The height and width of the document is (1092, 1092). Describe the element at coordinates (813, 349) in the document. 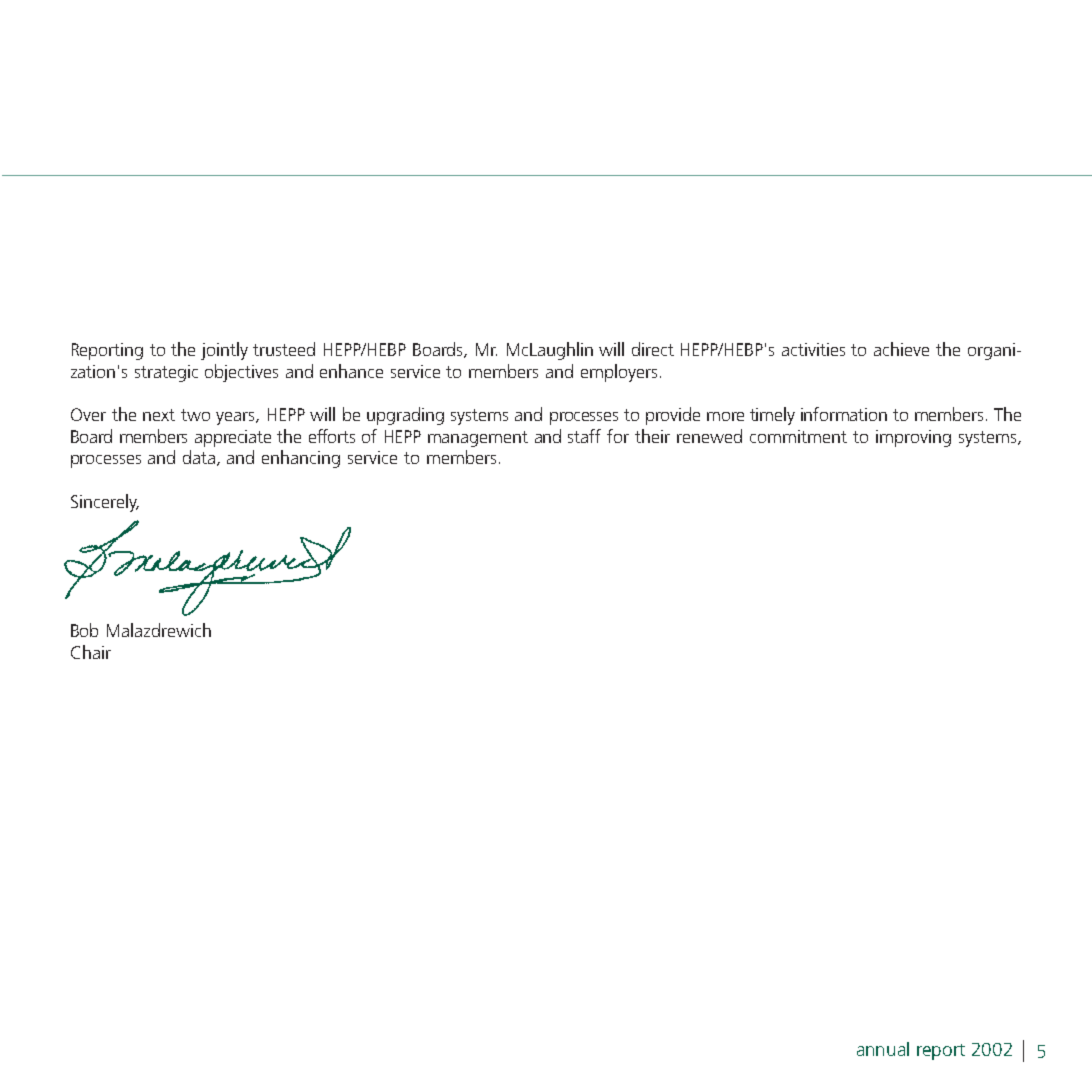

I see `activities` at that location.
